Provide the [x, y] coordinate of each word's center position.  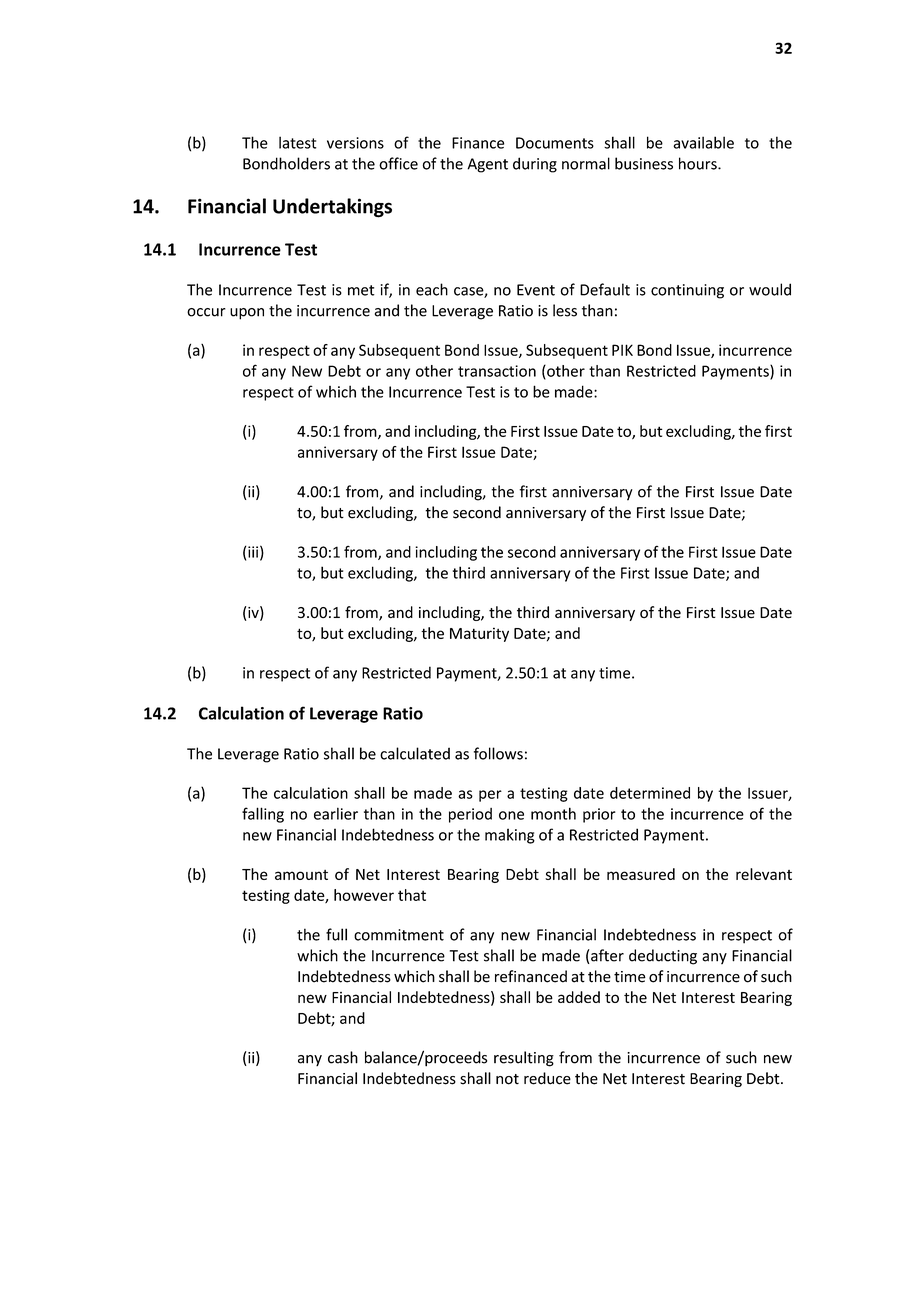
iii [253, 552]
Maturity [479, 634]
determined [650, 793]
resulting [524, 1059]
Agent [487, 165]
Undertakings [332, 208]
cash [343, 1057]
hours [699, 163]
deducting [663, 957]
